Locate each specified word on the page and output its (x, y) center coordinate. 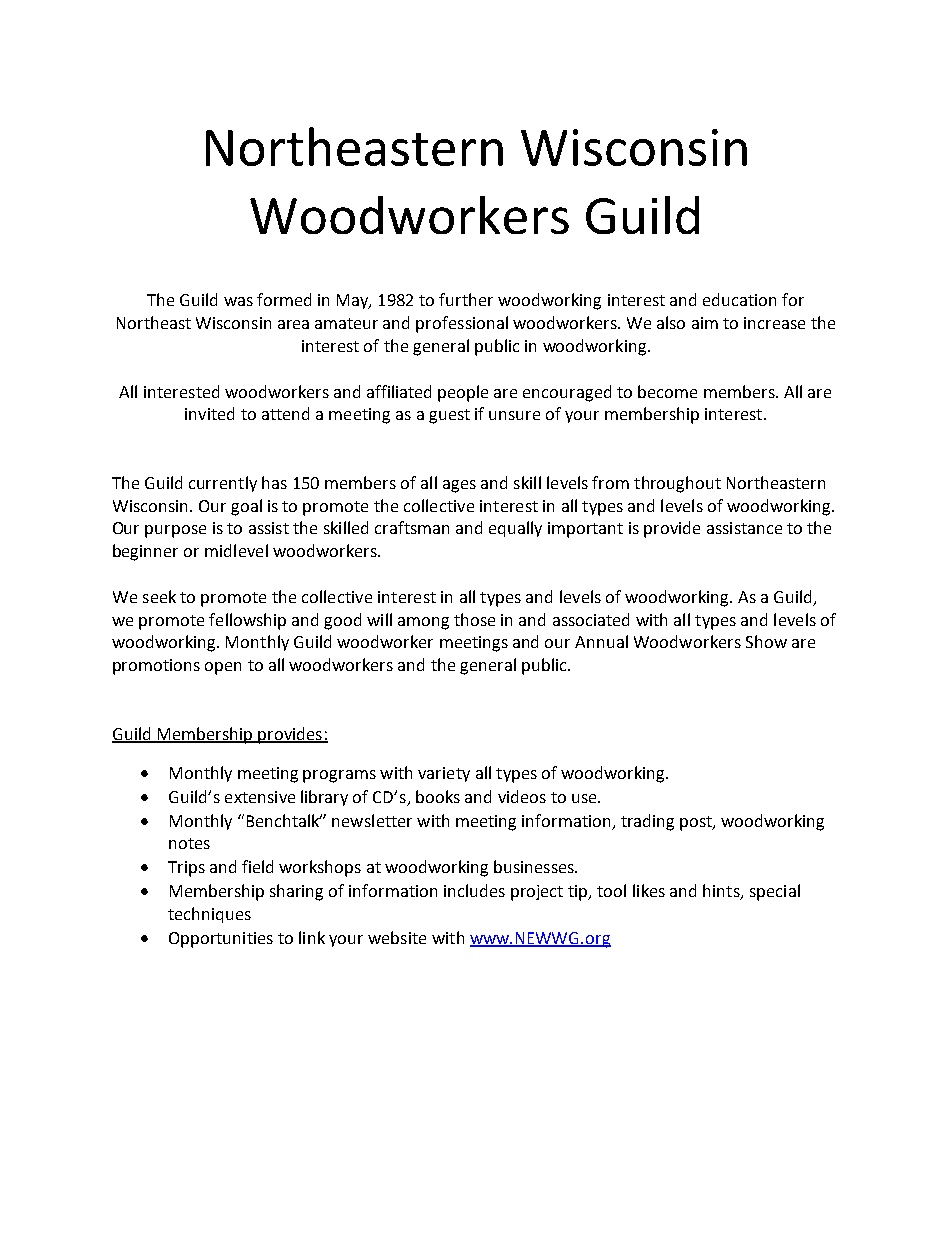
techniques (209, 915)
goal (246, 507)
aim (705, 323)
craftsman (412, 527)
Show (766, 641)
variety (444, 774)
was (238, 301)
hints (722, 892)
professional (462, 324)
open (223, 668)
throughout (677, 484)
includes (474, 890)
